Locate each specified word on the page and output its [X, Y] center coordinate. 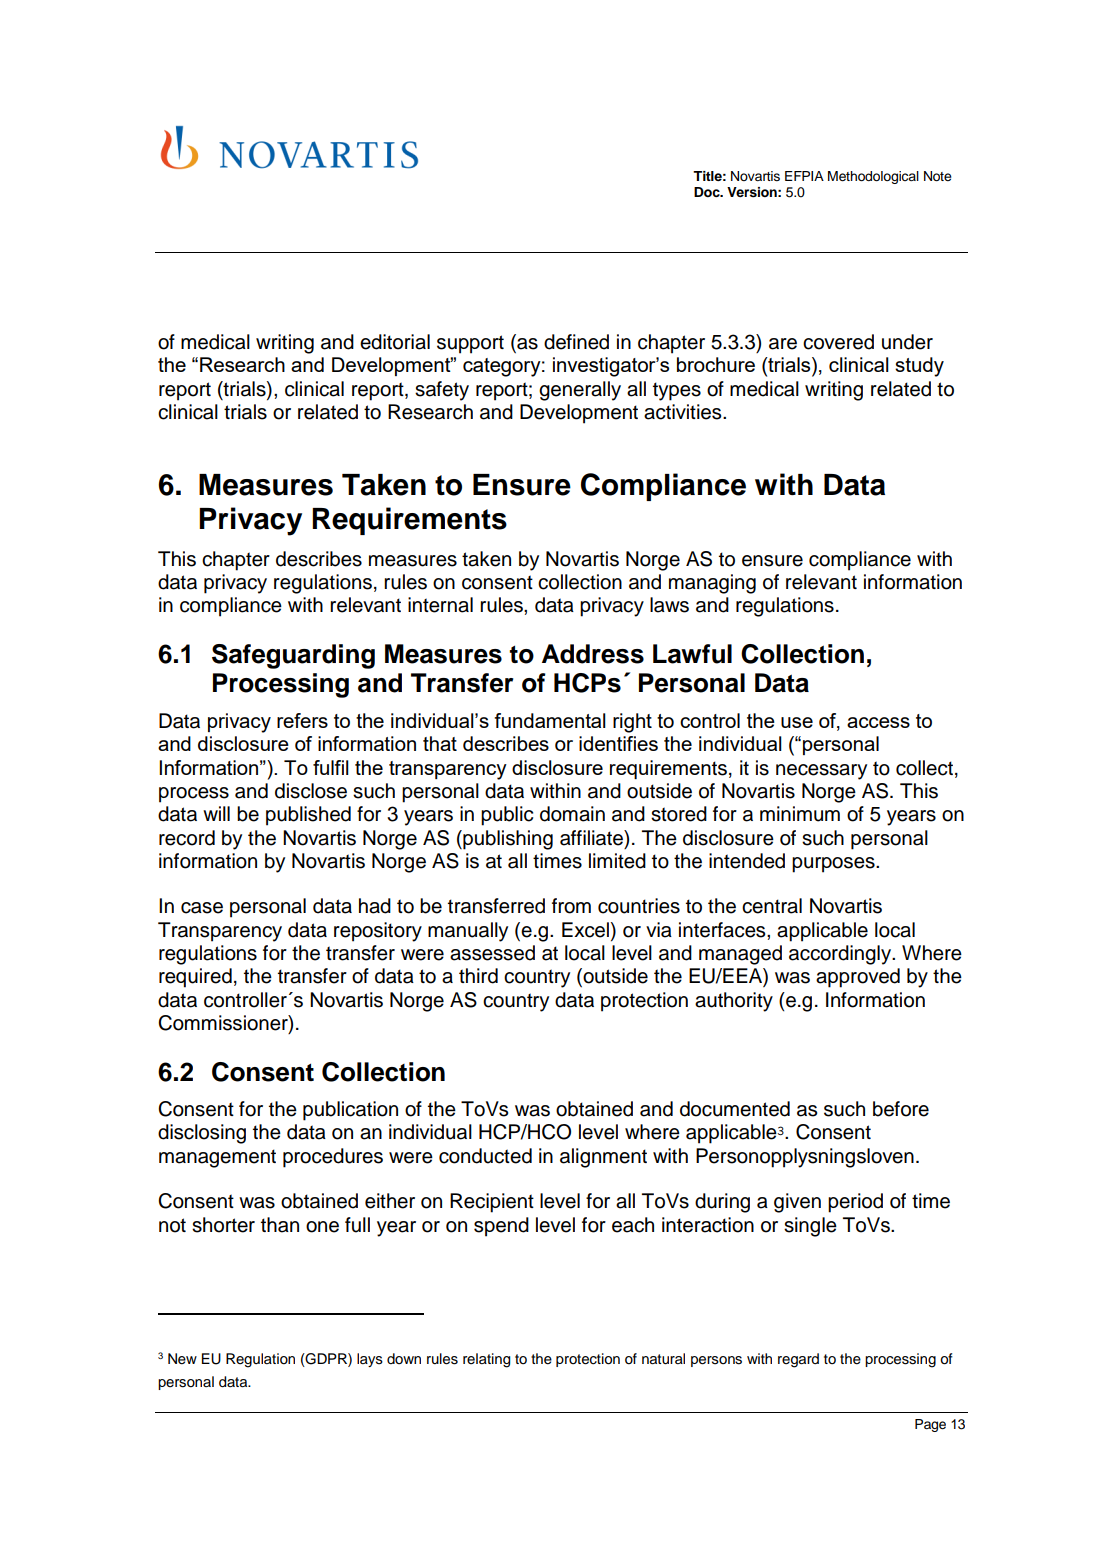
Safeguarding [293, 656]
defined [576, 342]
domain [572, 814]
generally [580, 391]
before [901, 1109]
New [182, 1359]
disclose [311, 791]
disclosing [202, 1134]
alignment [603, 1158]
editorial [395, 342]
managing [712, 584]
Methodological [873, 177]
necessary [821, 772]
